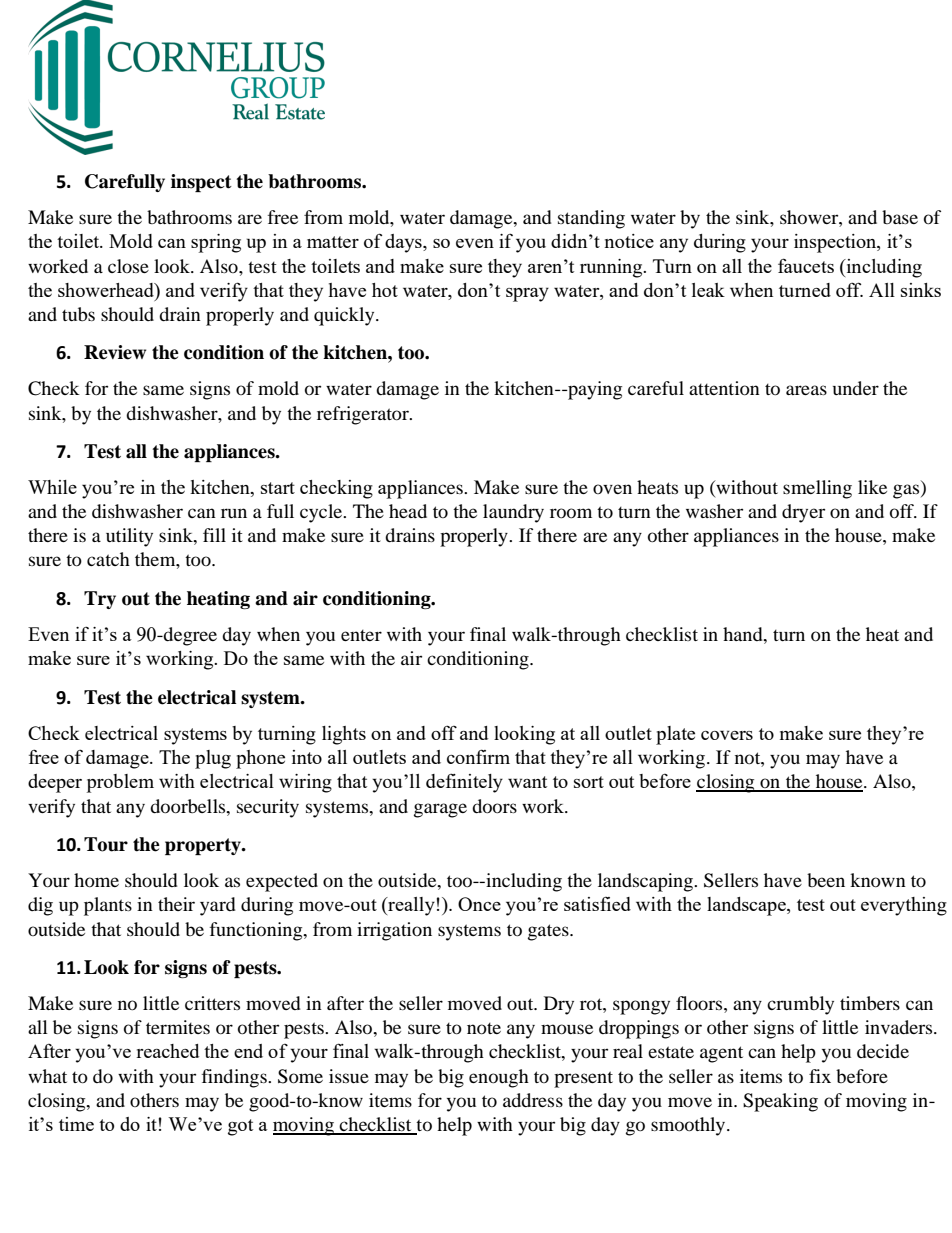 This document has width=952, height=1233. What do you see at coordinates (806, 265) in the document?
I see `faucets` at bounding box center [806, 265].
